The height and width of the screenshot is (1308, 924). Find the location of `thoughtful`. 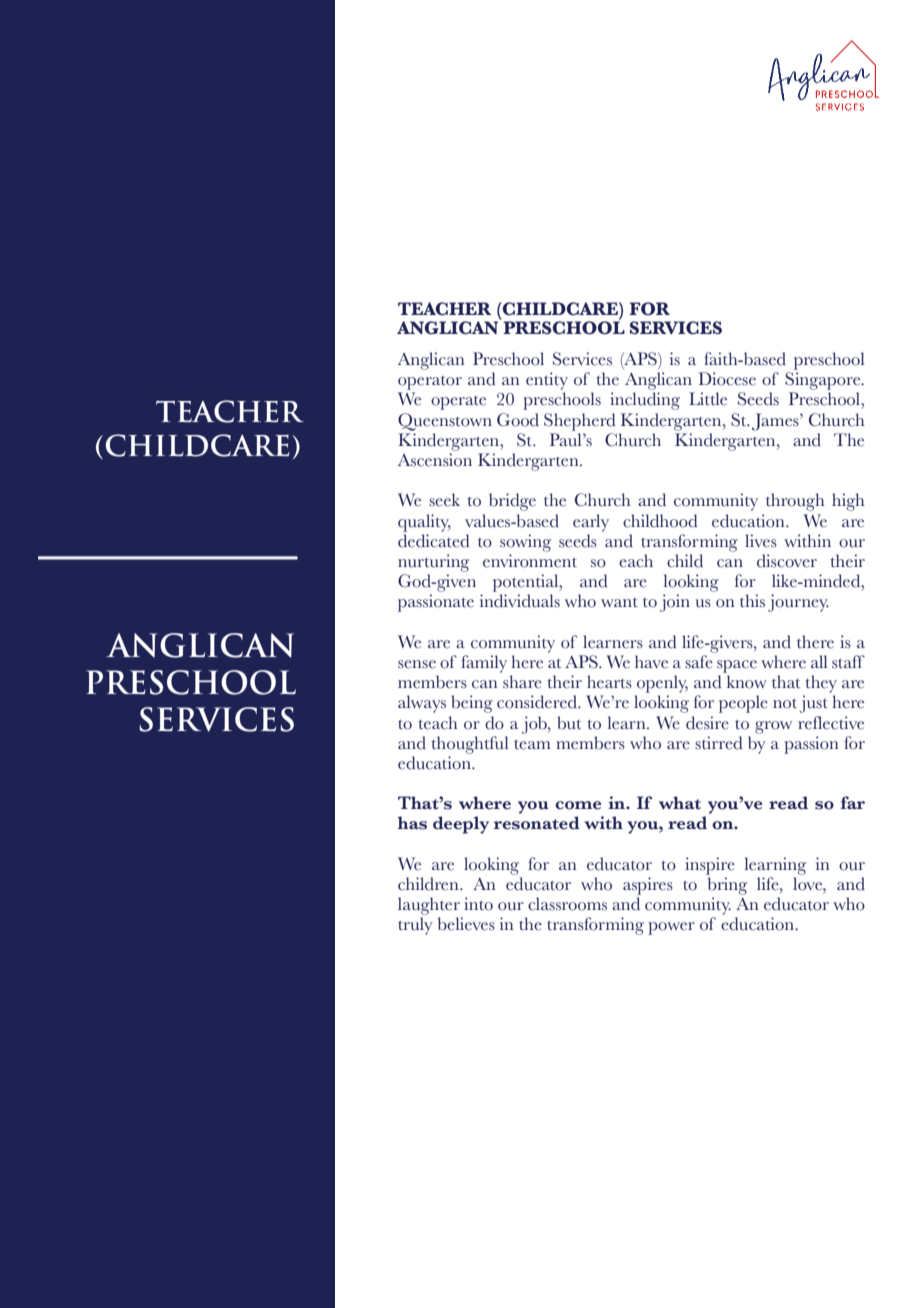

thoughtful is located at coordinates (470, 745).
